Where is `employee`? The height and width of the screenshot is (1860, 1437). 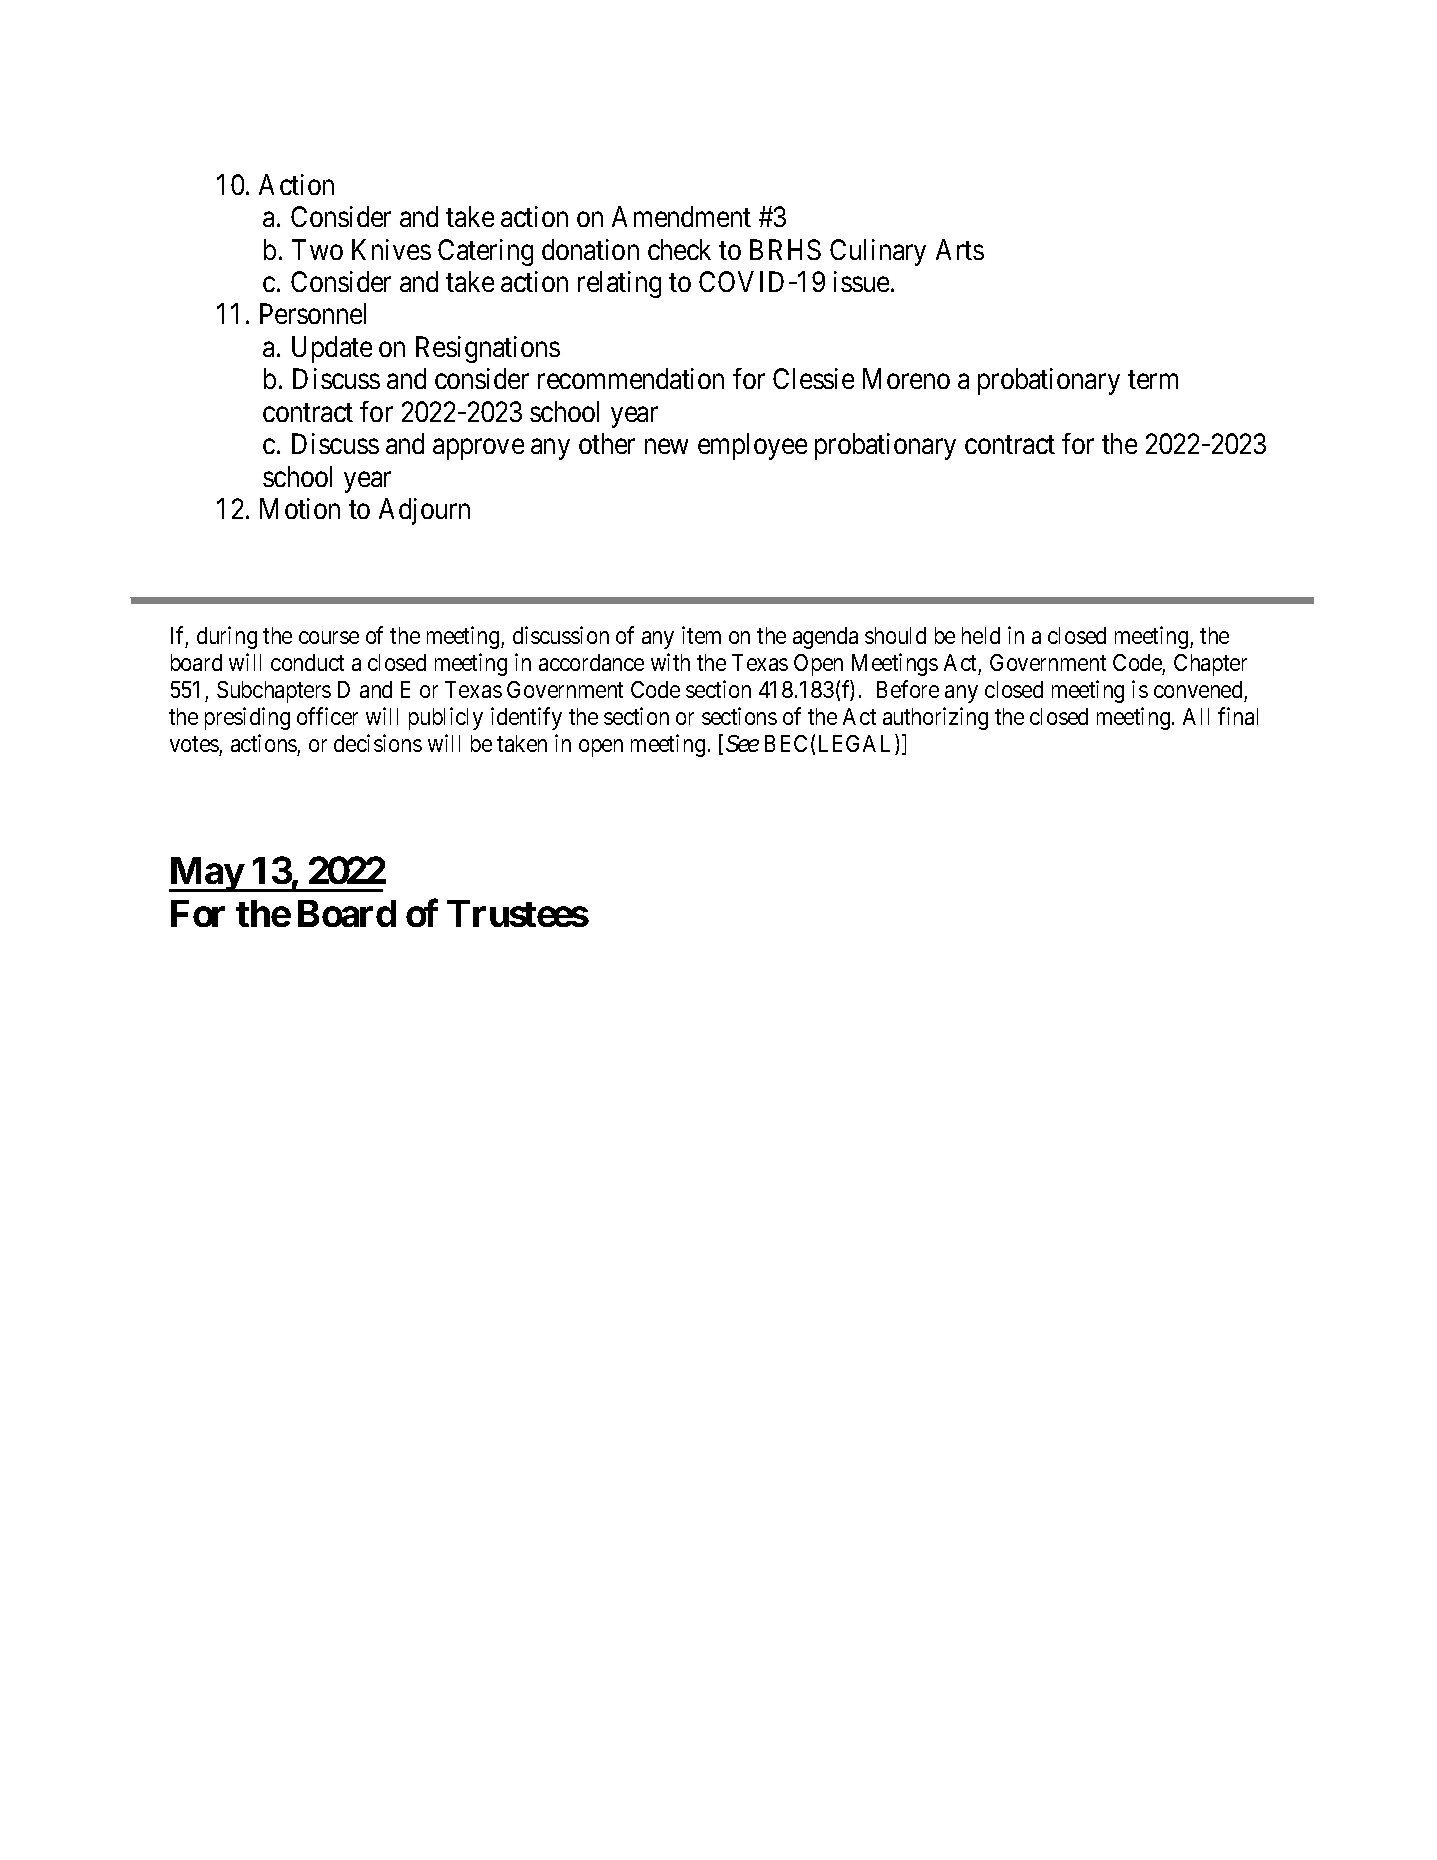 employee is located at coordinates (752, 446).
